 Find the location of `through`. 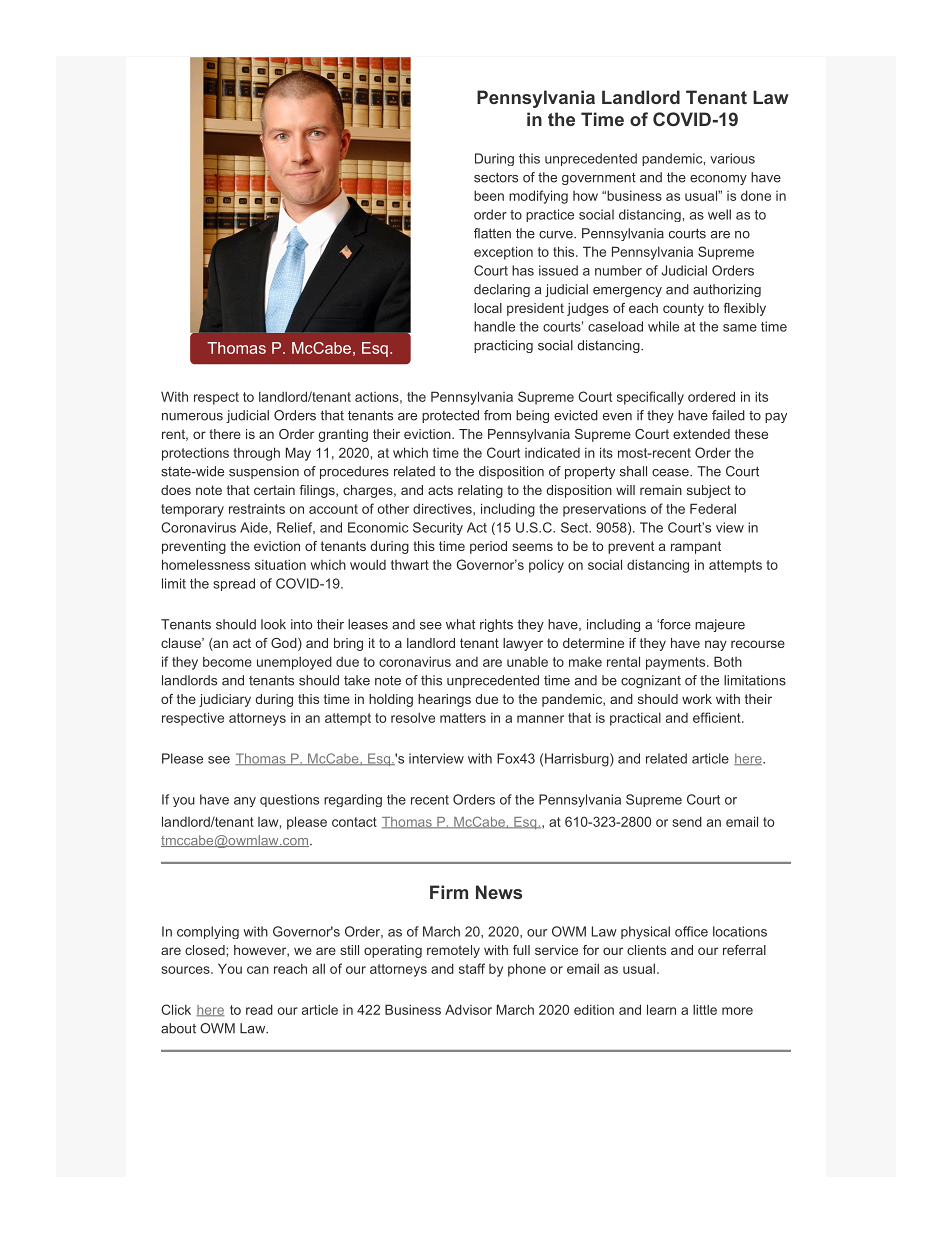

through is located at coordinates (256, 454).
